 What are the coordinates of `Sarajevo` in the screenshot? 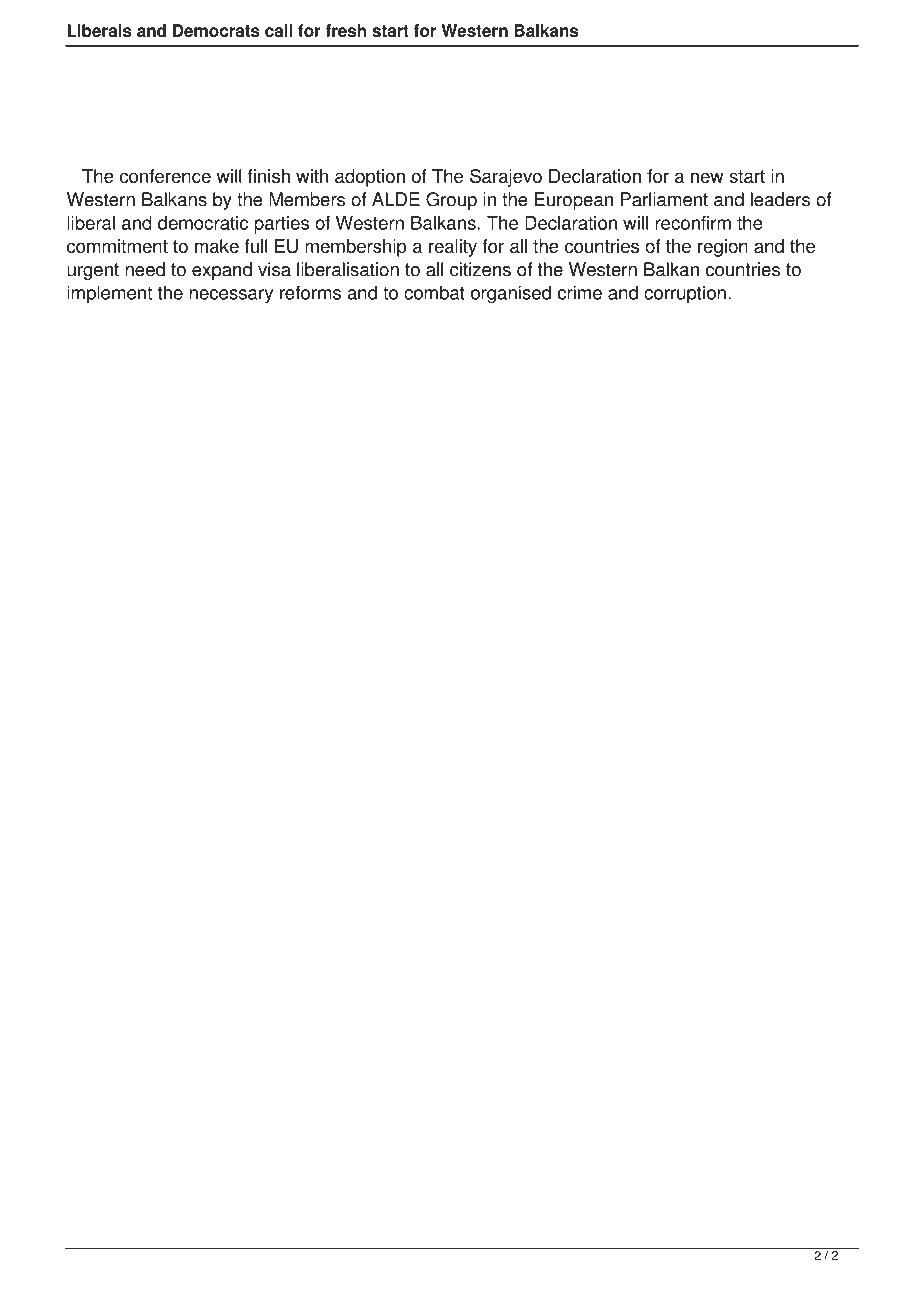 It's located at (506, 178).
